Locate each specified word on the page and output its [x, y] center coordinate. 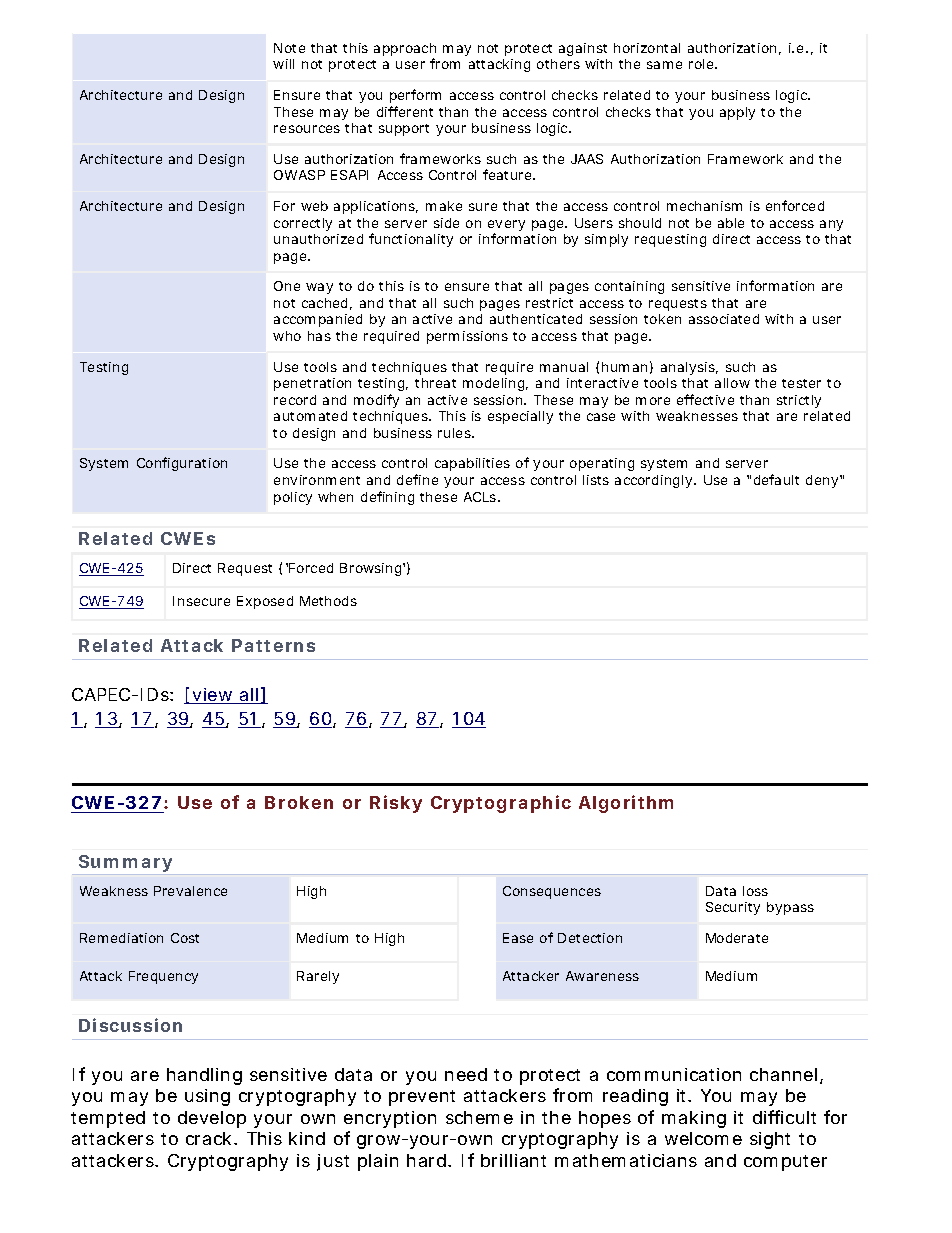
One [287, 286]
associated [724, 319]
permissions [467, 337]
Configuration [182, 464]
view [213, 696]
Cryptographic [501, 804]
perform [415, 96]
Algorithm [626, 804]
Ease [518, 938]
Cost [185, 938]
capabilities [472, 464]
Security [733, 908]
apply [737, 113]
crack [208, 1138]
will [283, 64]
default [776, 479]
